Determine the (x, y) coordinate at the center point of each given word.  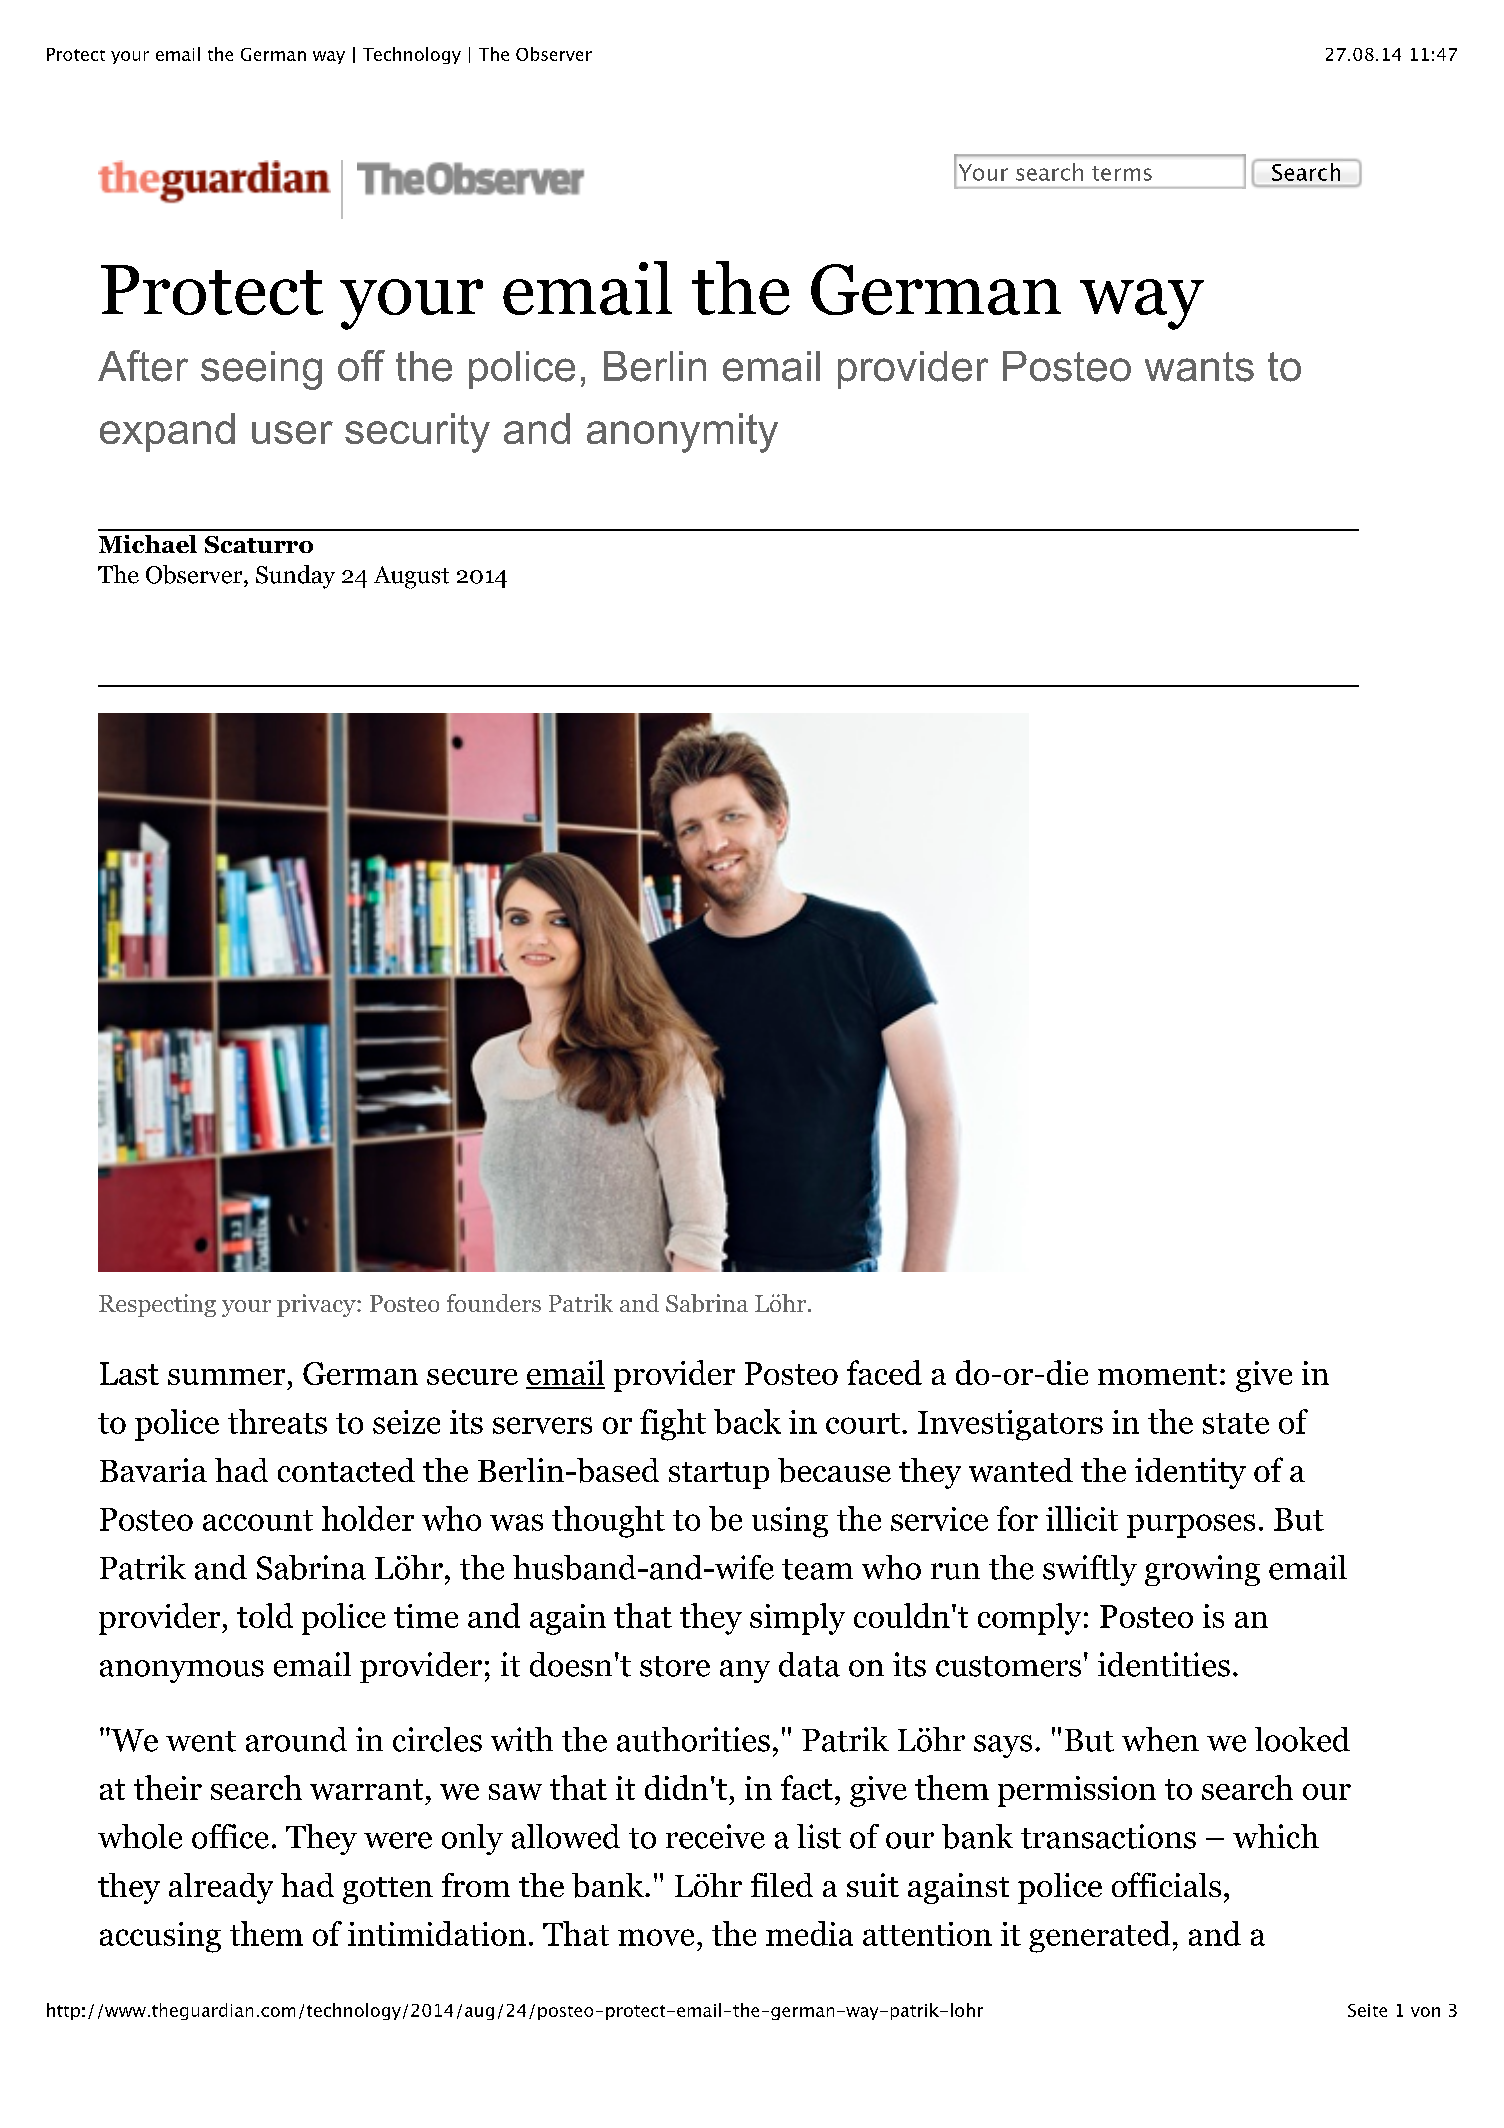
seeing (261, 370)
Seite (1367, 2010)
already (221, 1888)
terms (1122, 173)
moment (1157, 1374)
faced (884, 1372)
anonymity (682, 433)
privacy (317, 1305)
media (809, 1933)
